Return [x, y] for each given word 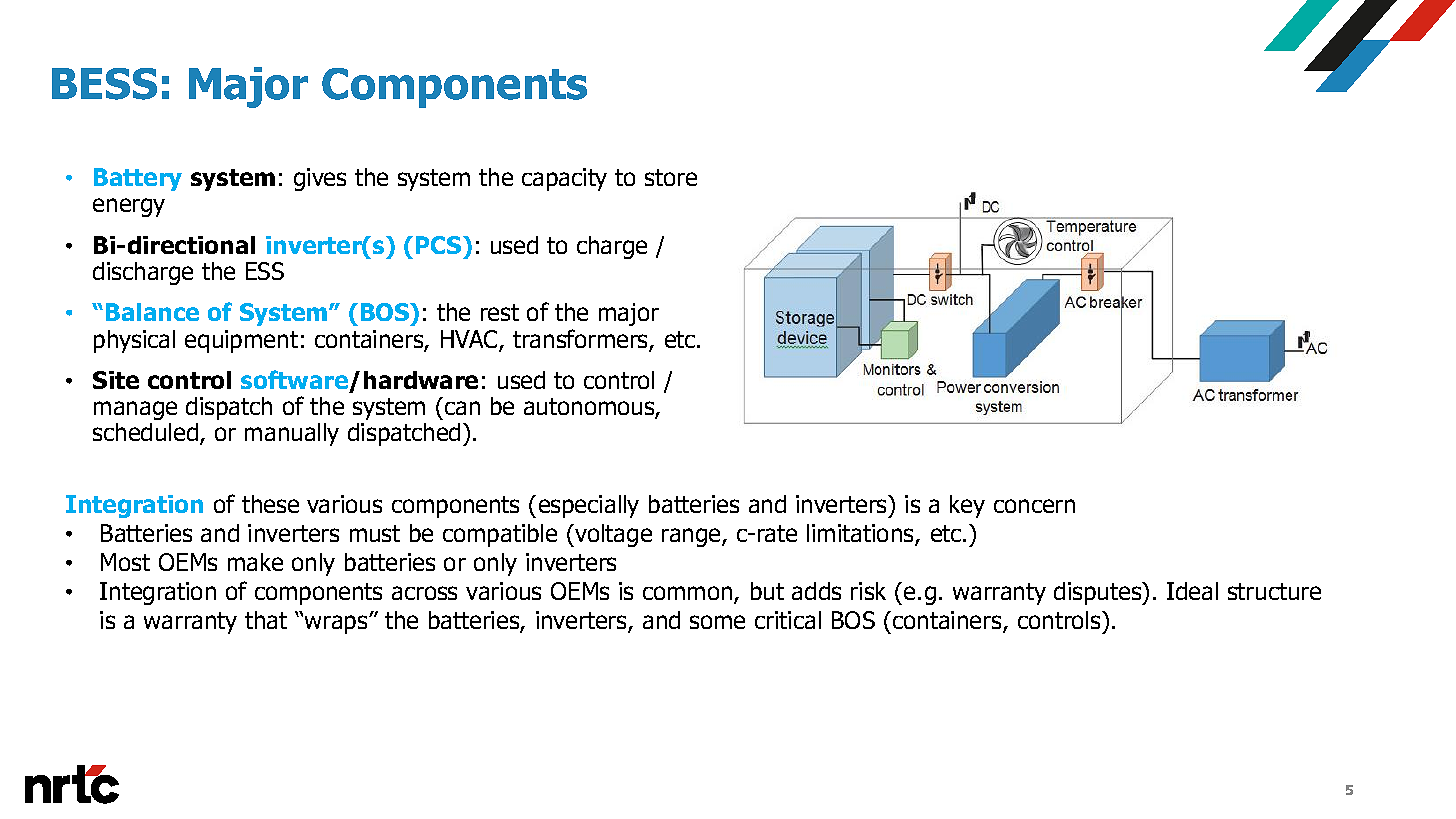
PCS [440, 245]
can [462, 408]
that [266, 620]
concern [1034, 506]
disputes [1099, 593]
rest [500, 312]
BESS [104, 84]
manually [292, 434]
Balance [152, 312]
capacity [564, 179]
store [671, 177]
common [689, 595]
